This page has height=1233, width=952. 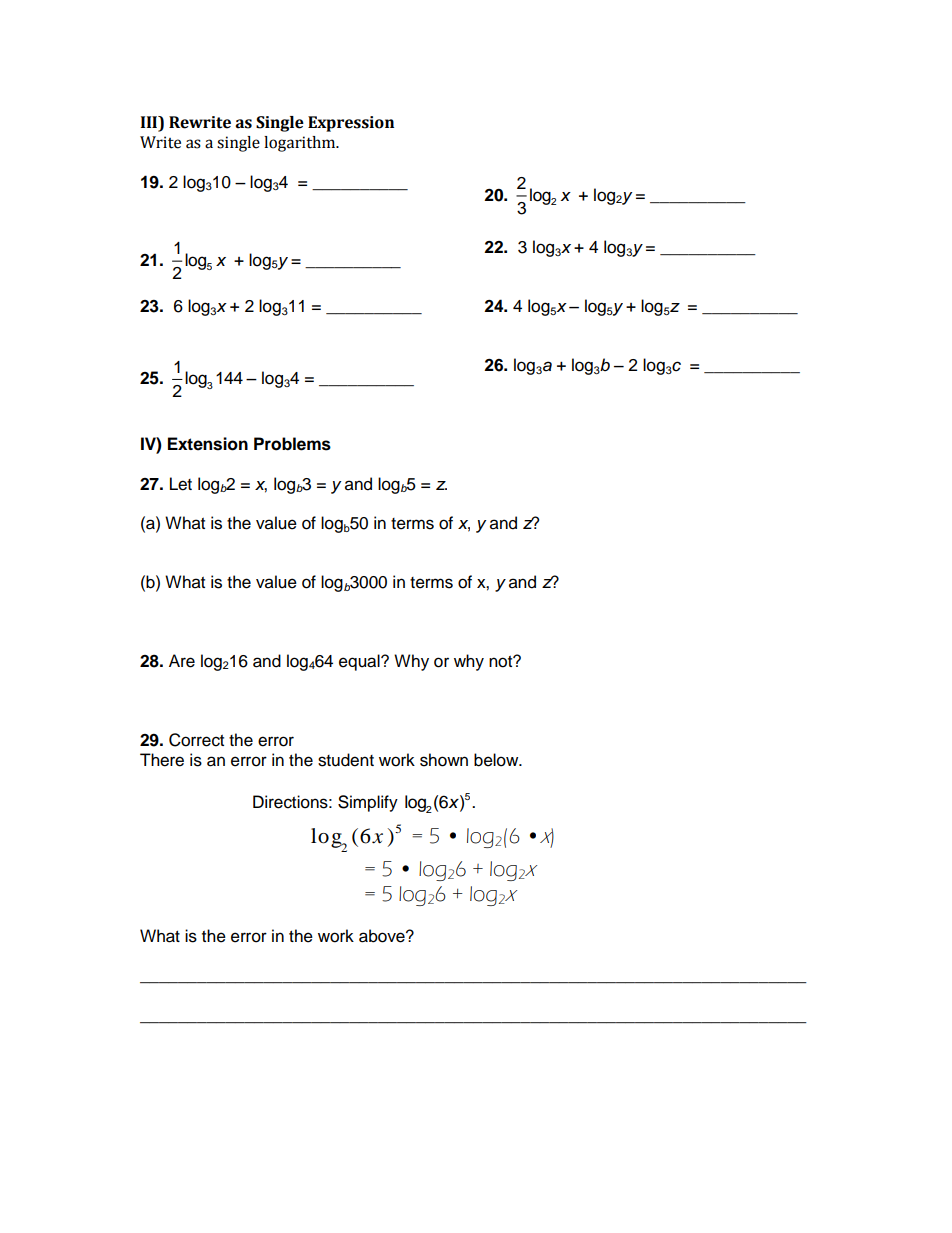 I want to click on logarithm, so click(x=301, y=144).
